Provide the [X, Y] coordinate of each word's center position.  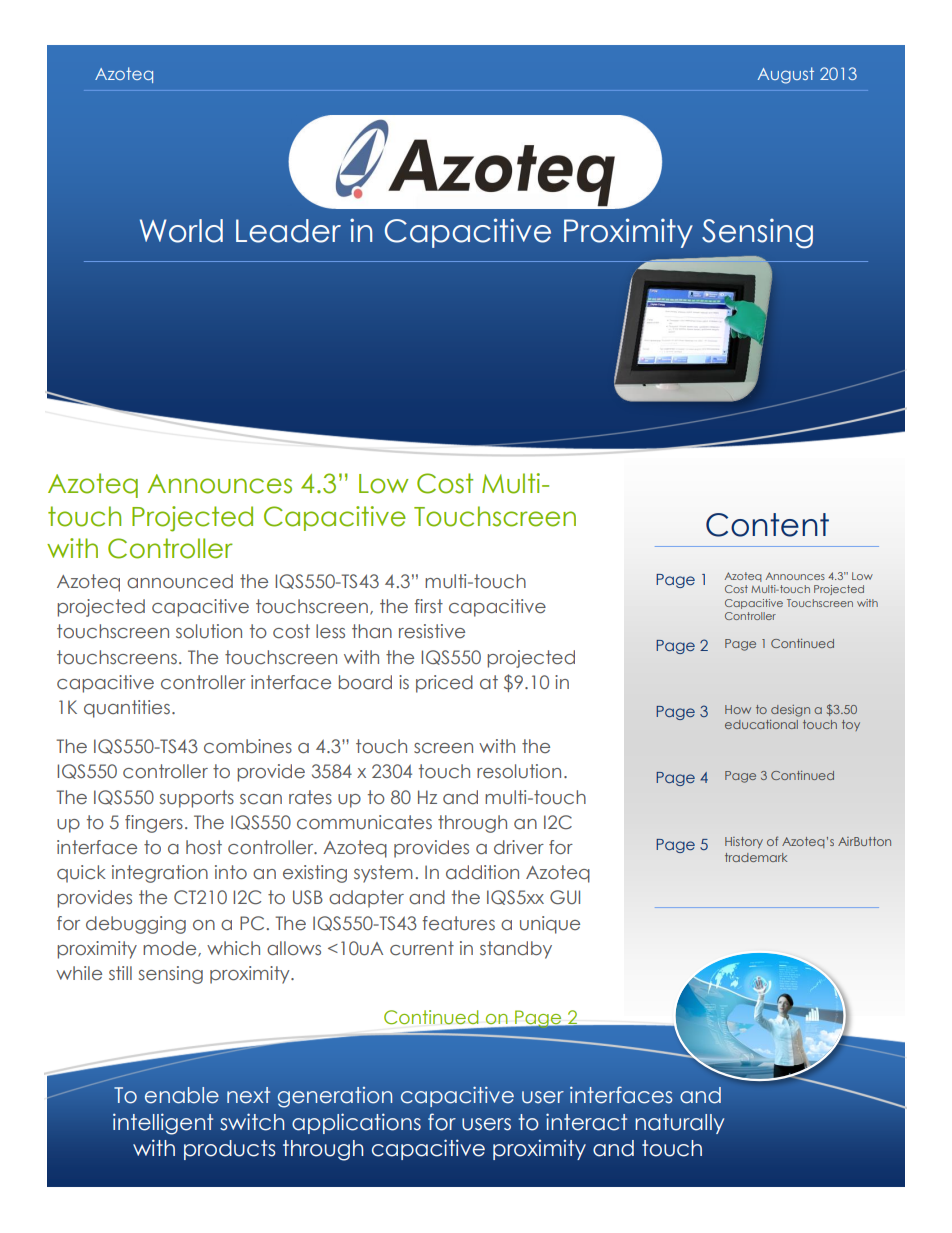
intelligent [163, 1124]
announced [180, 581]
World [181, 231]
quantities [127, 709]
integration [160, 874]
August [786, 75]
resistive [432, 631]
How [738, 709]
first [428, 606]
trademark [756, 857]
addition [482, 872]
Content [767, 525]
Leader [288, 231]
